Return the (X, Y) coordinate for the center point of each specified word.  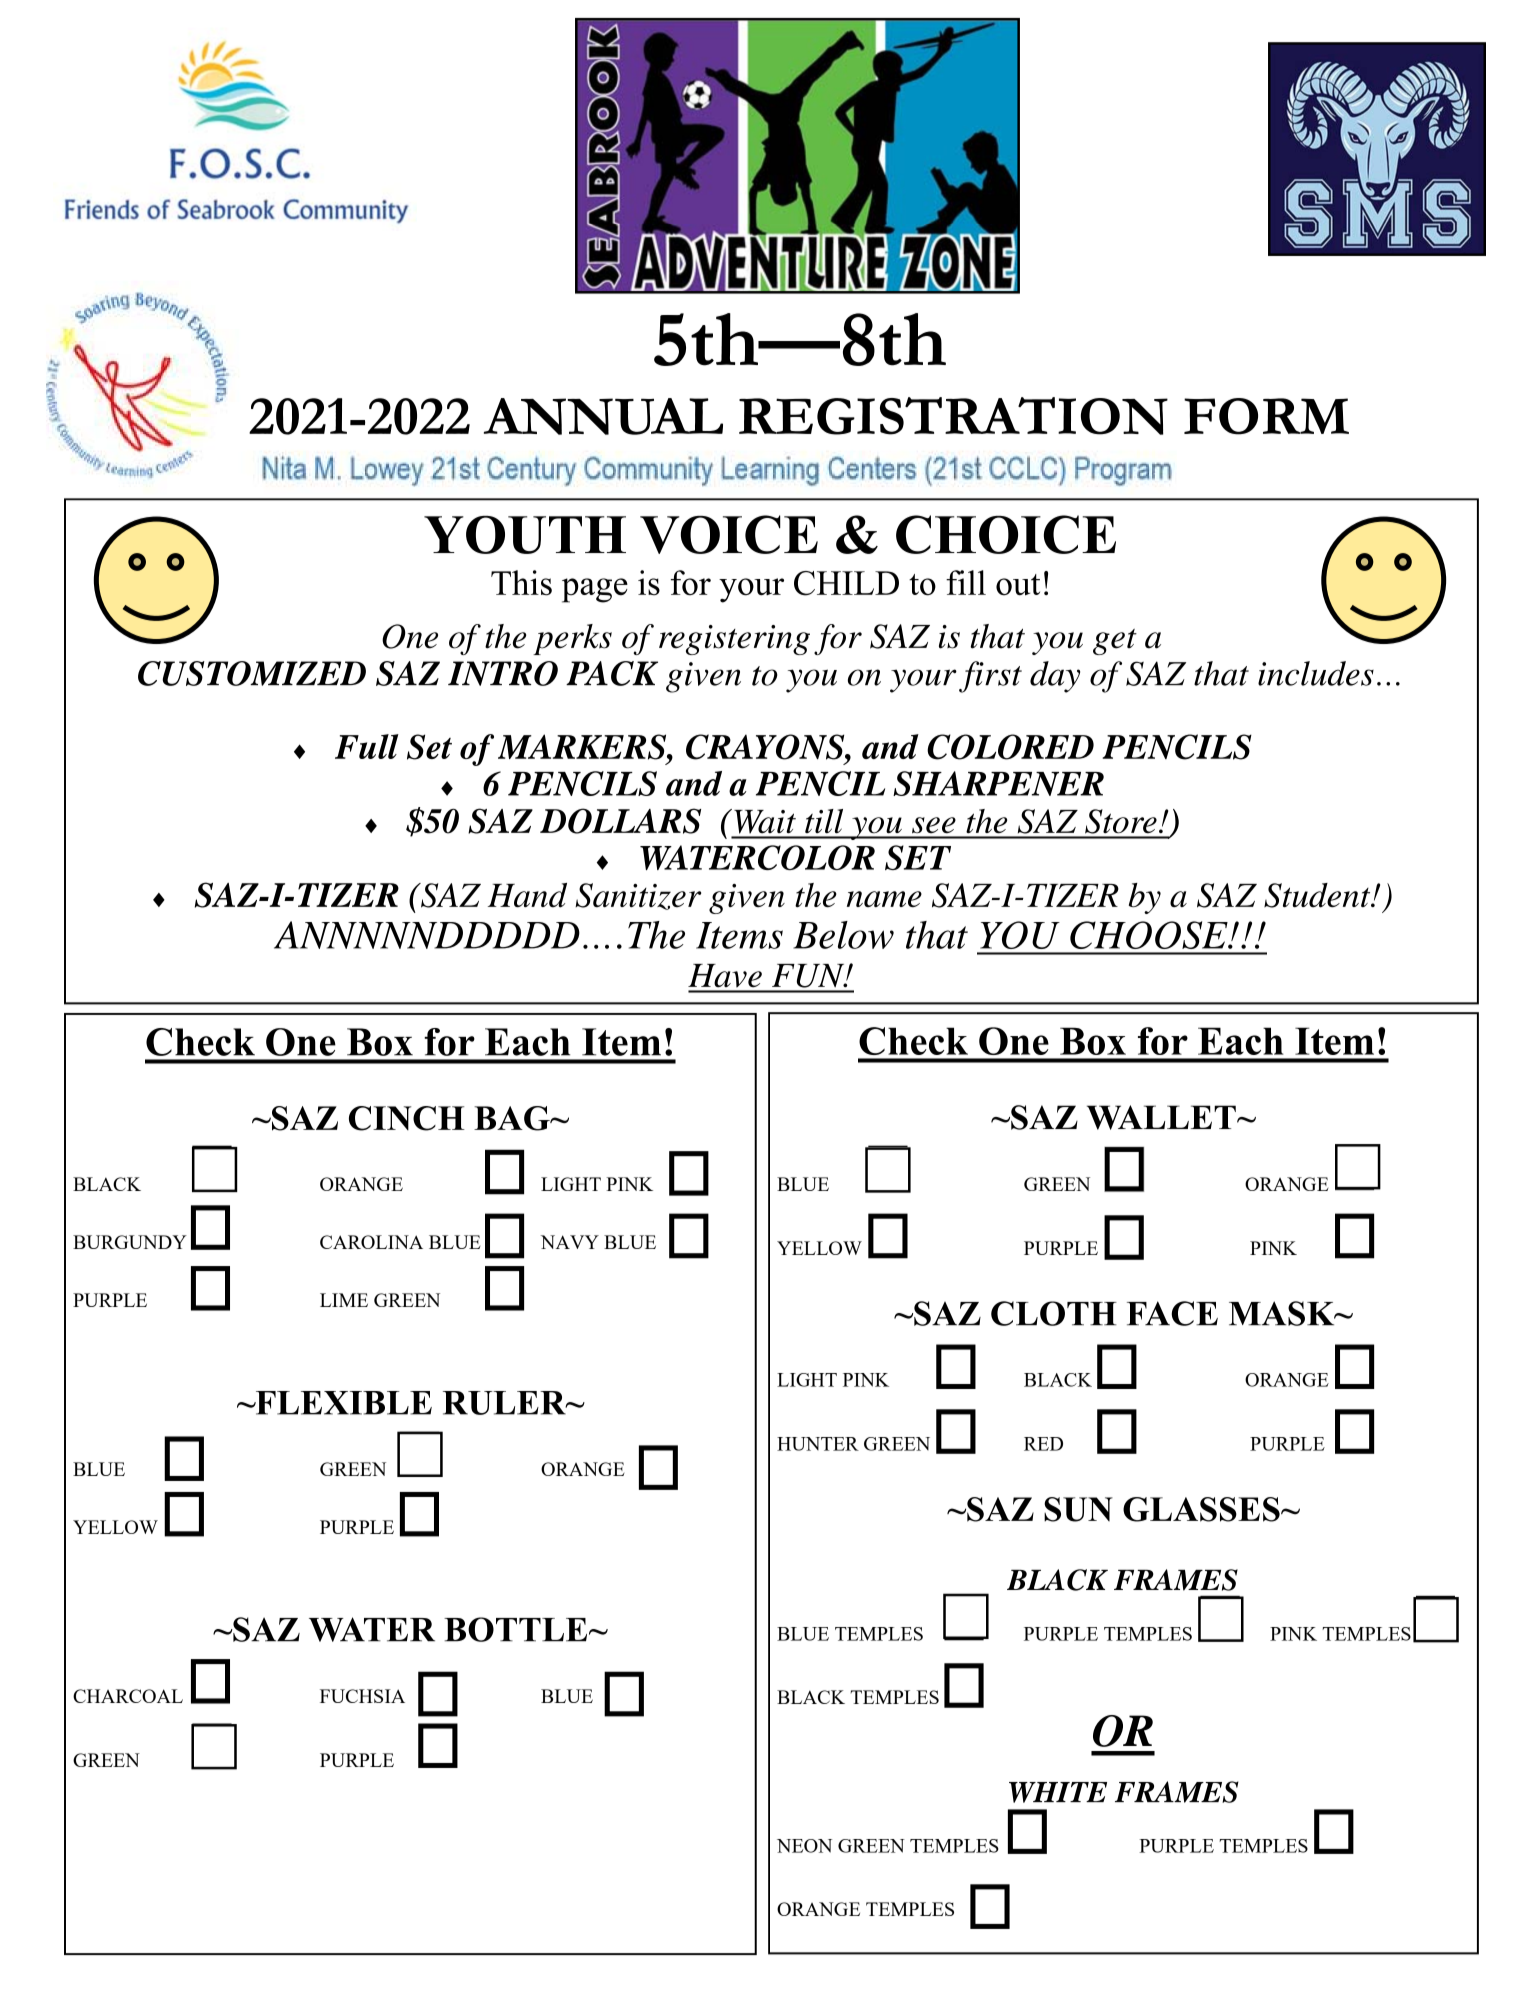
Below (843, 935)
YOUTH (525, 535)
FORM (1266, 416)
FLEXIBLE (342, 1403)
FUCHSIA (362, 1696)
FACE (1172, 1313)
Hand (527, 895)
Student (1318, 895)
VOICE (729, 534)
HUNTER (818, 1444)
